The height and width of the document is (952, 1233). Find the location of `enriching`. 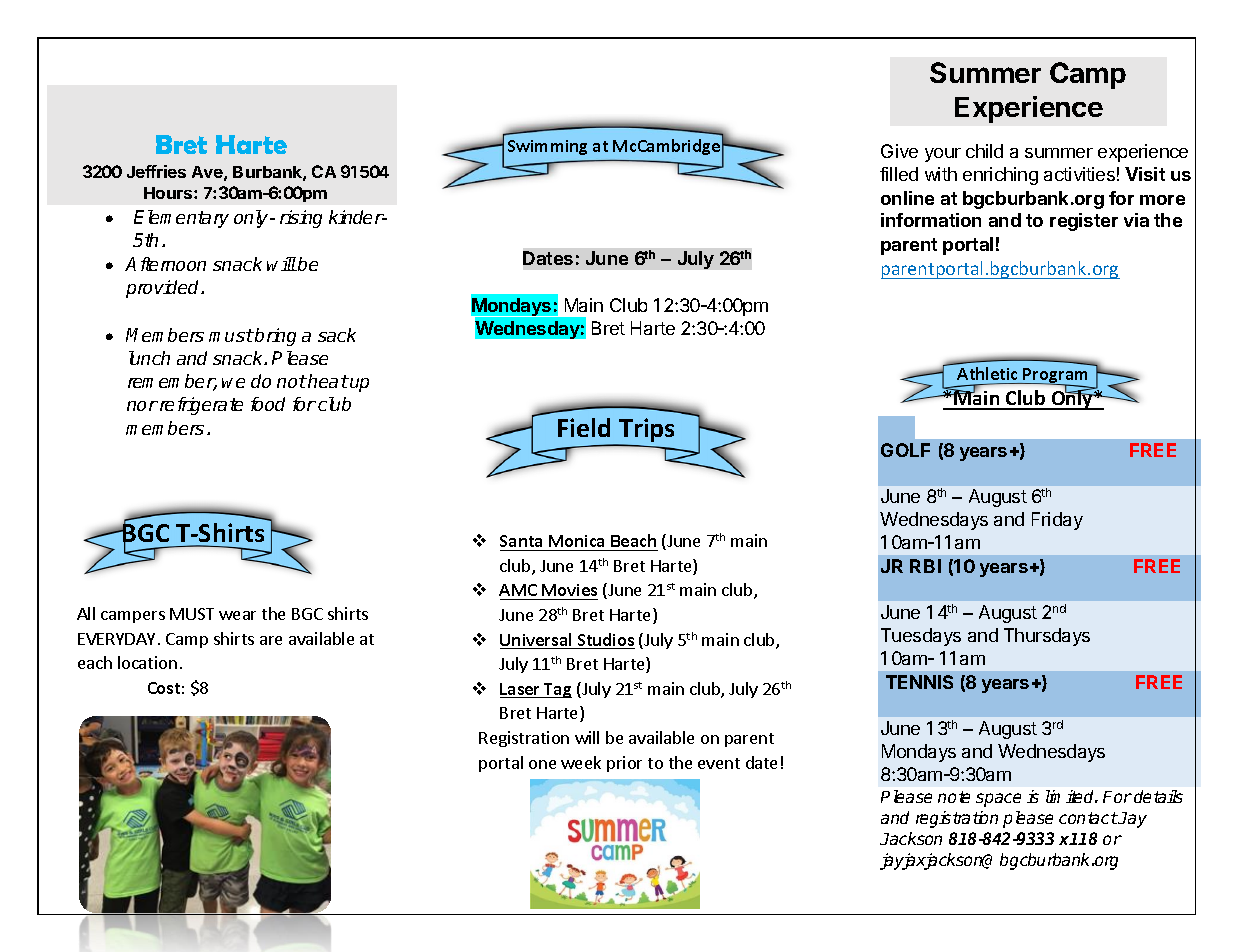

enriching is located at coordinates (1000, 176).
